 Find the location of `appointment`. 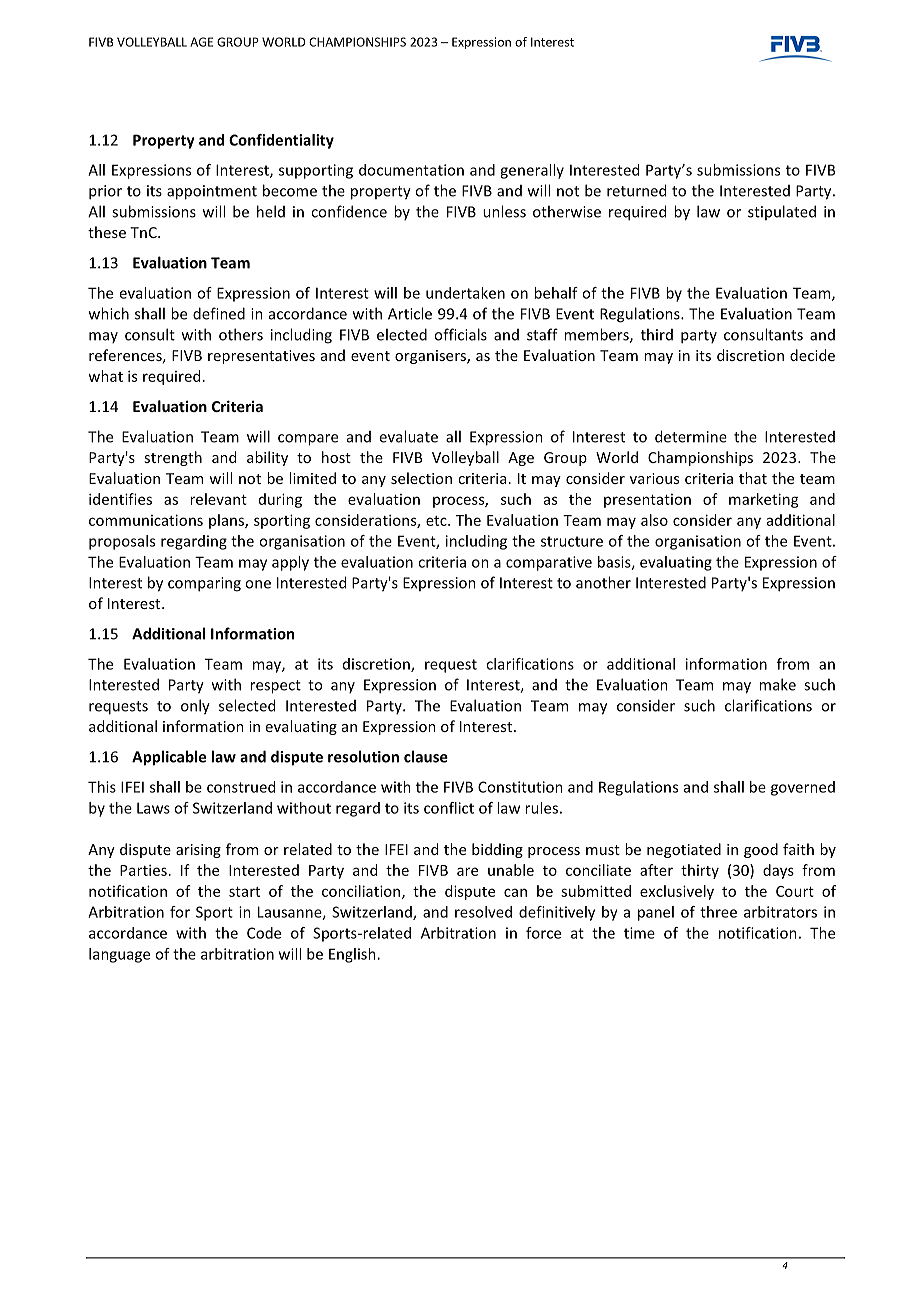

appointment is located at coordinates (212, 192).
